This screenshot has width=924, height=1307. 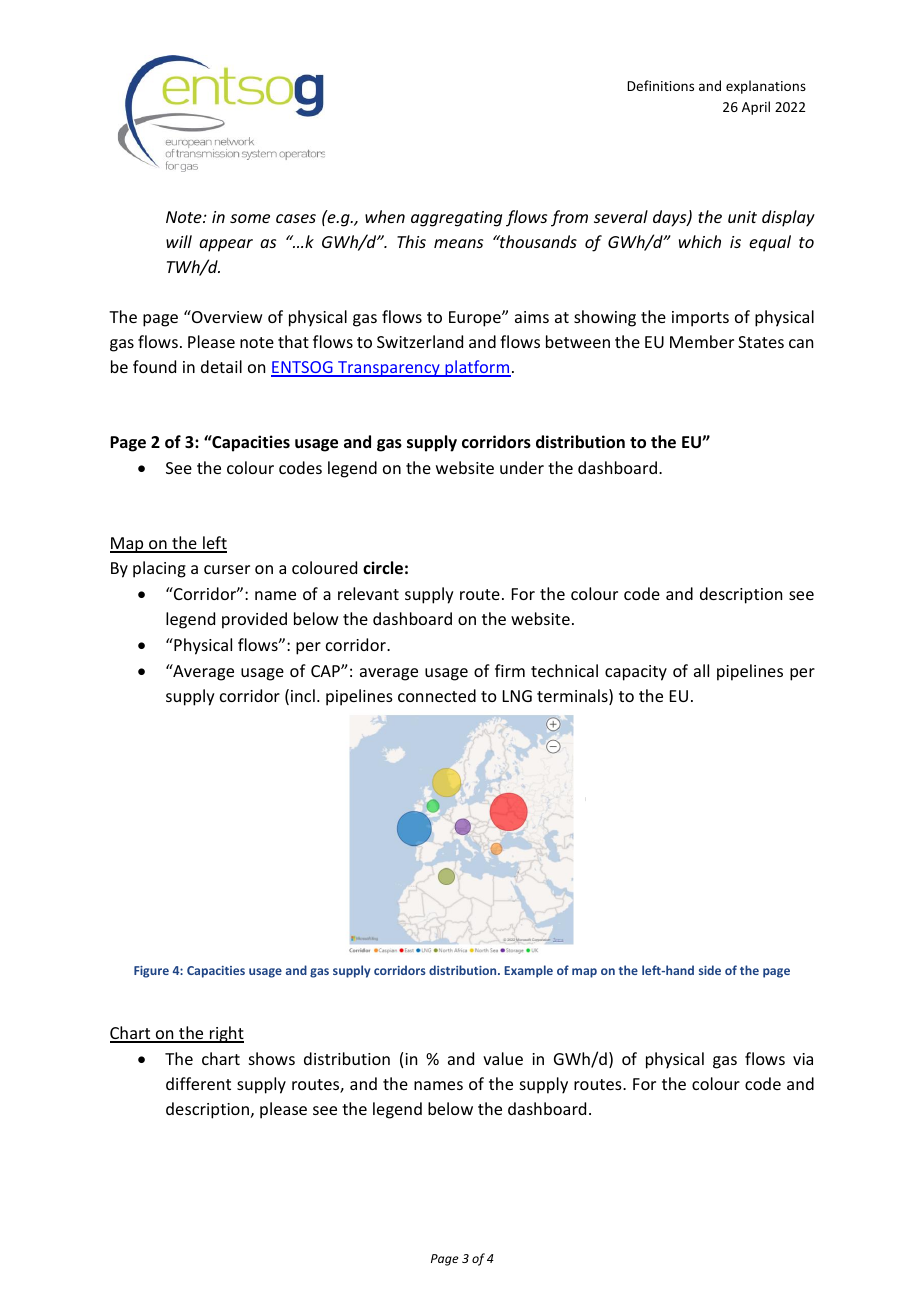 I want to click on under, so click(x=522, y=467).
